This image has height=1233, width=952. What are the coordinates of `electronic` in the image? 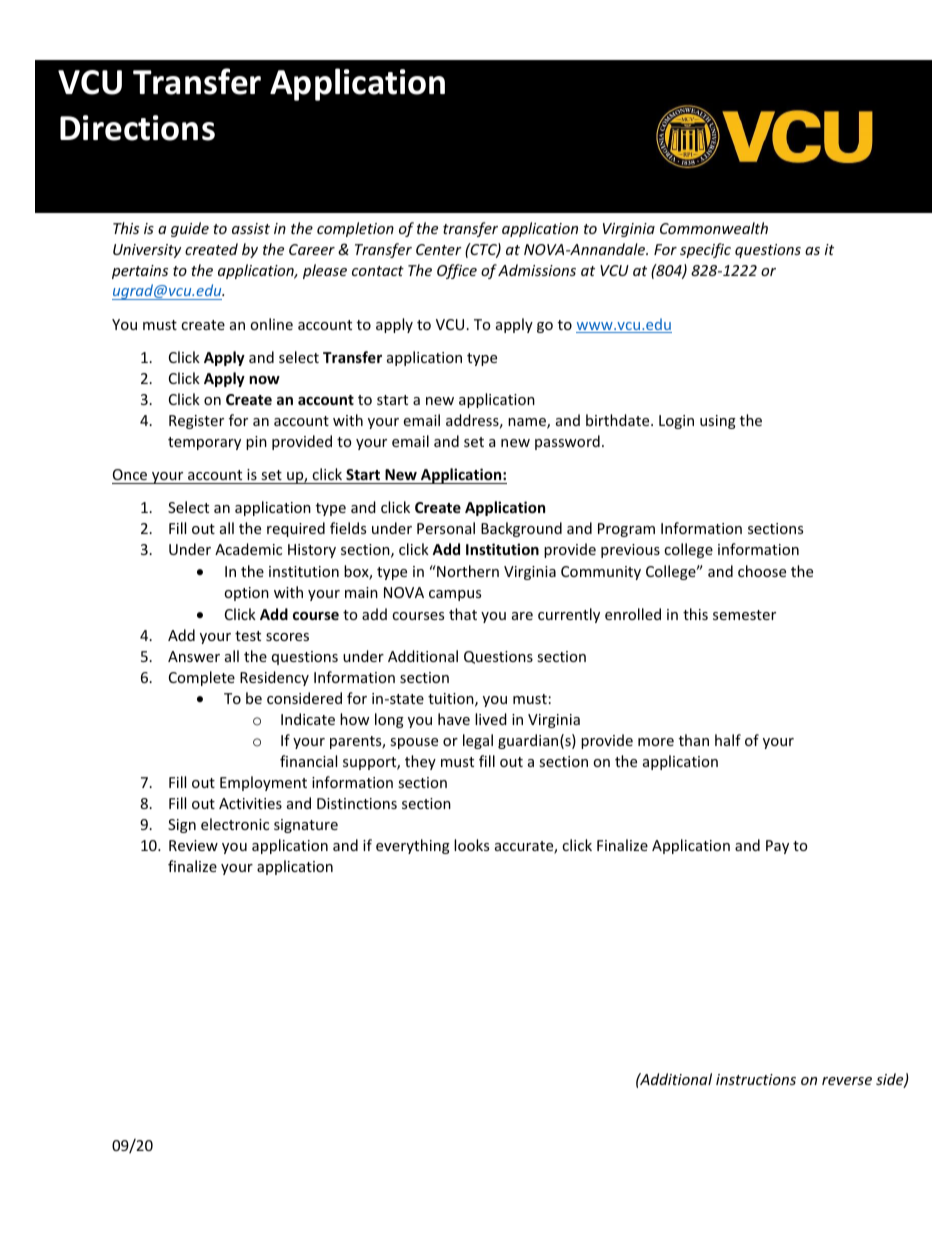 It's located at (235, 824).
